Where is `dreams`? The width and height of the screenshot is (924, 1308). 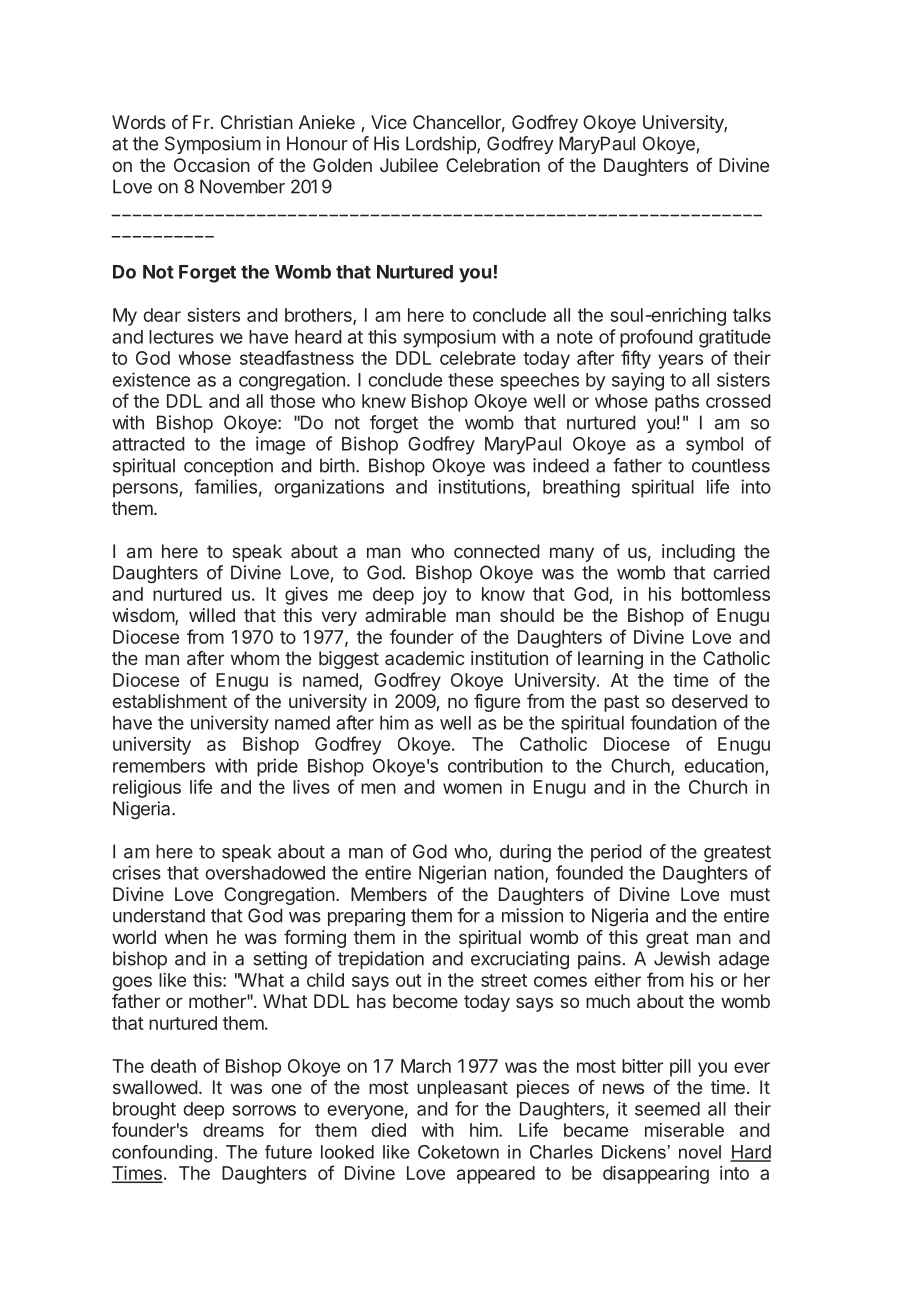
dreams is located at coordinates (233, 1130).
